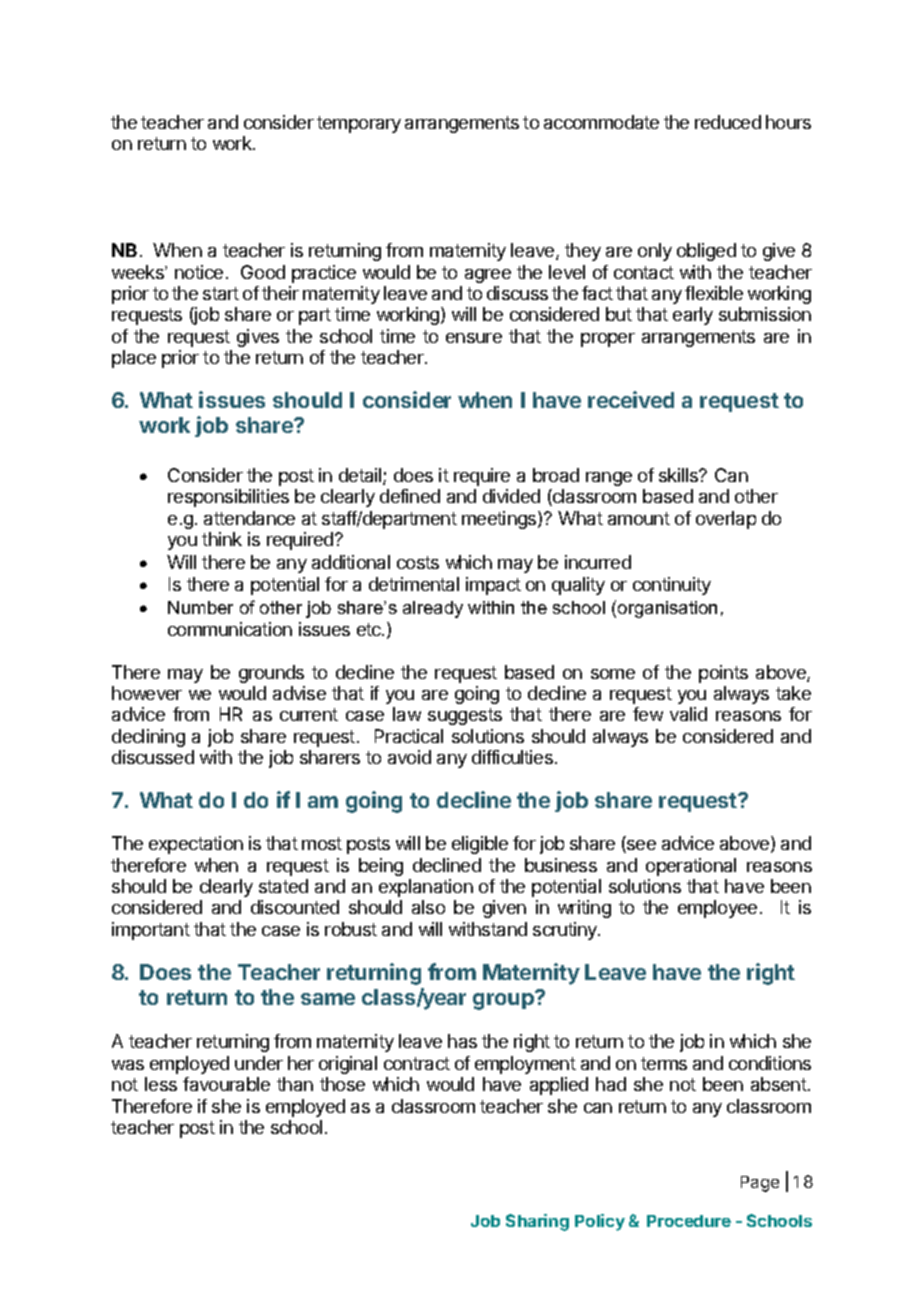 This screenshot has height=1308, width=924. Describe the element at coordinates (493, 586) in the screenshot. I see `impact` at that location.
